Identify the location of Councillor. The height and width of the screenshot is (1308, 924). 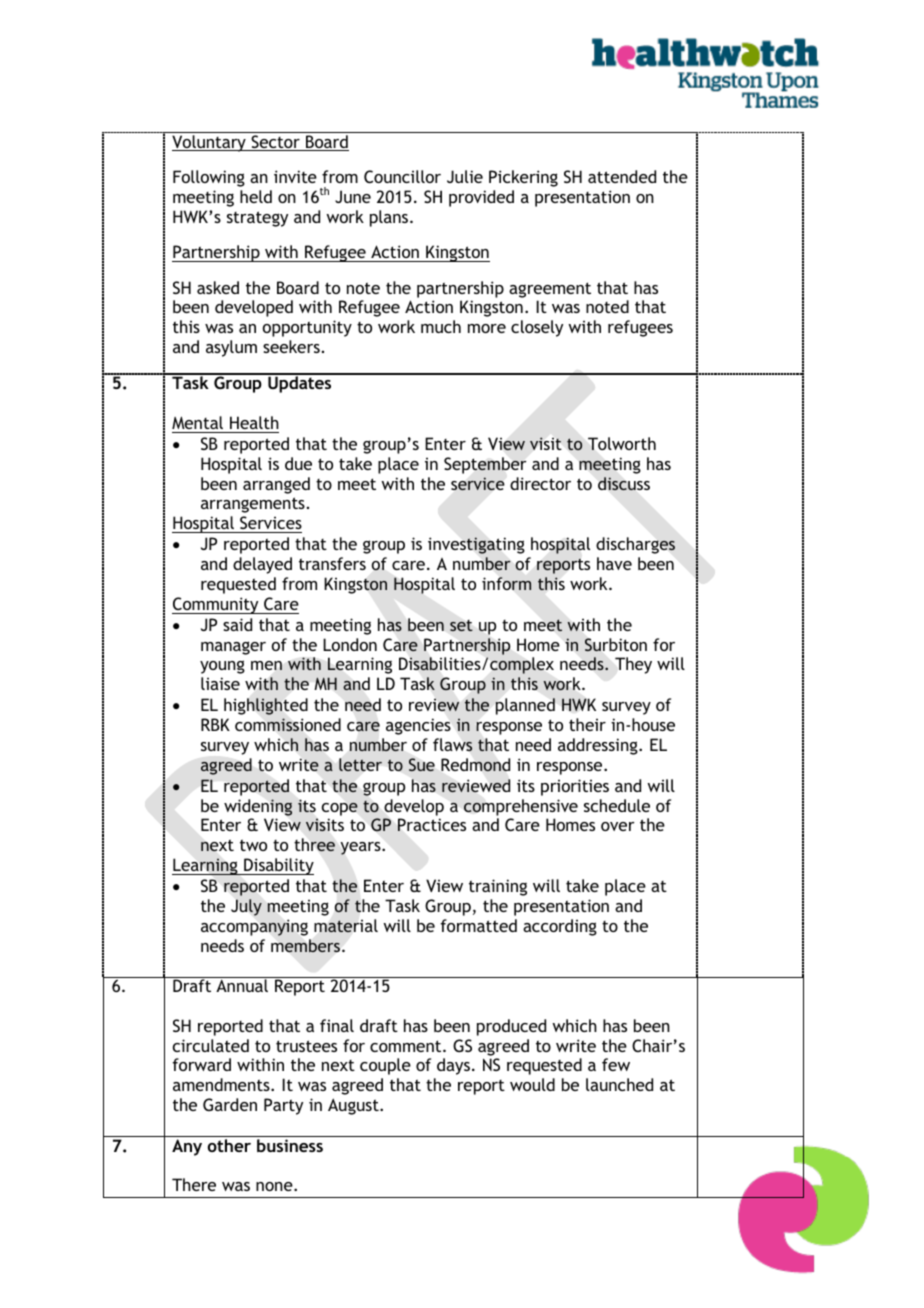
(402, 176).
